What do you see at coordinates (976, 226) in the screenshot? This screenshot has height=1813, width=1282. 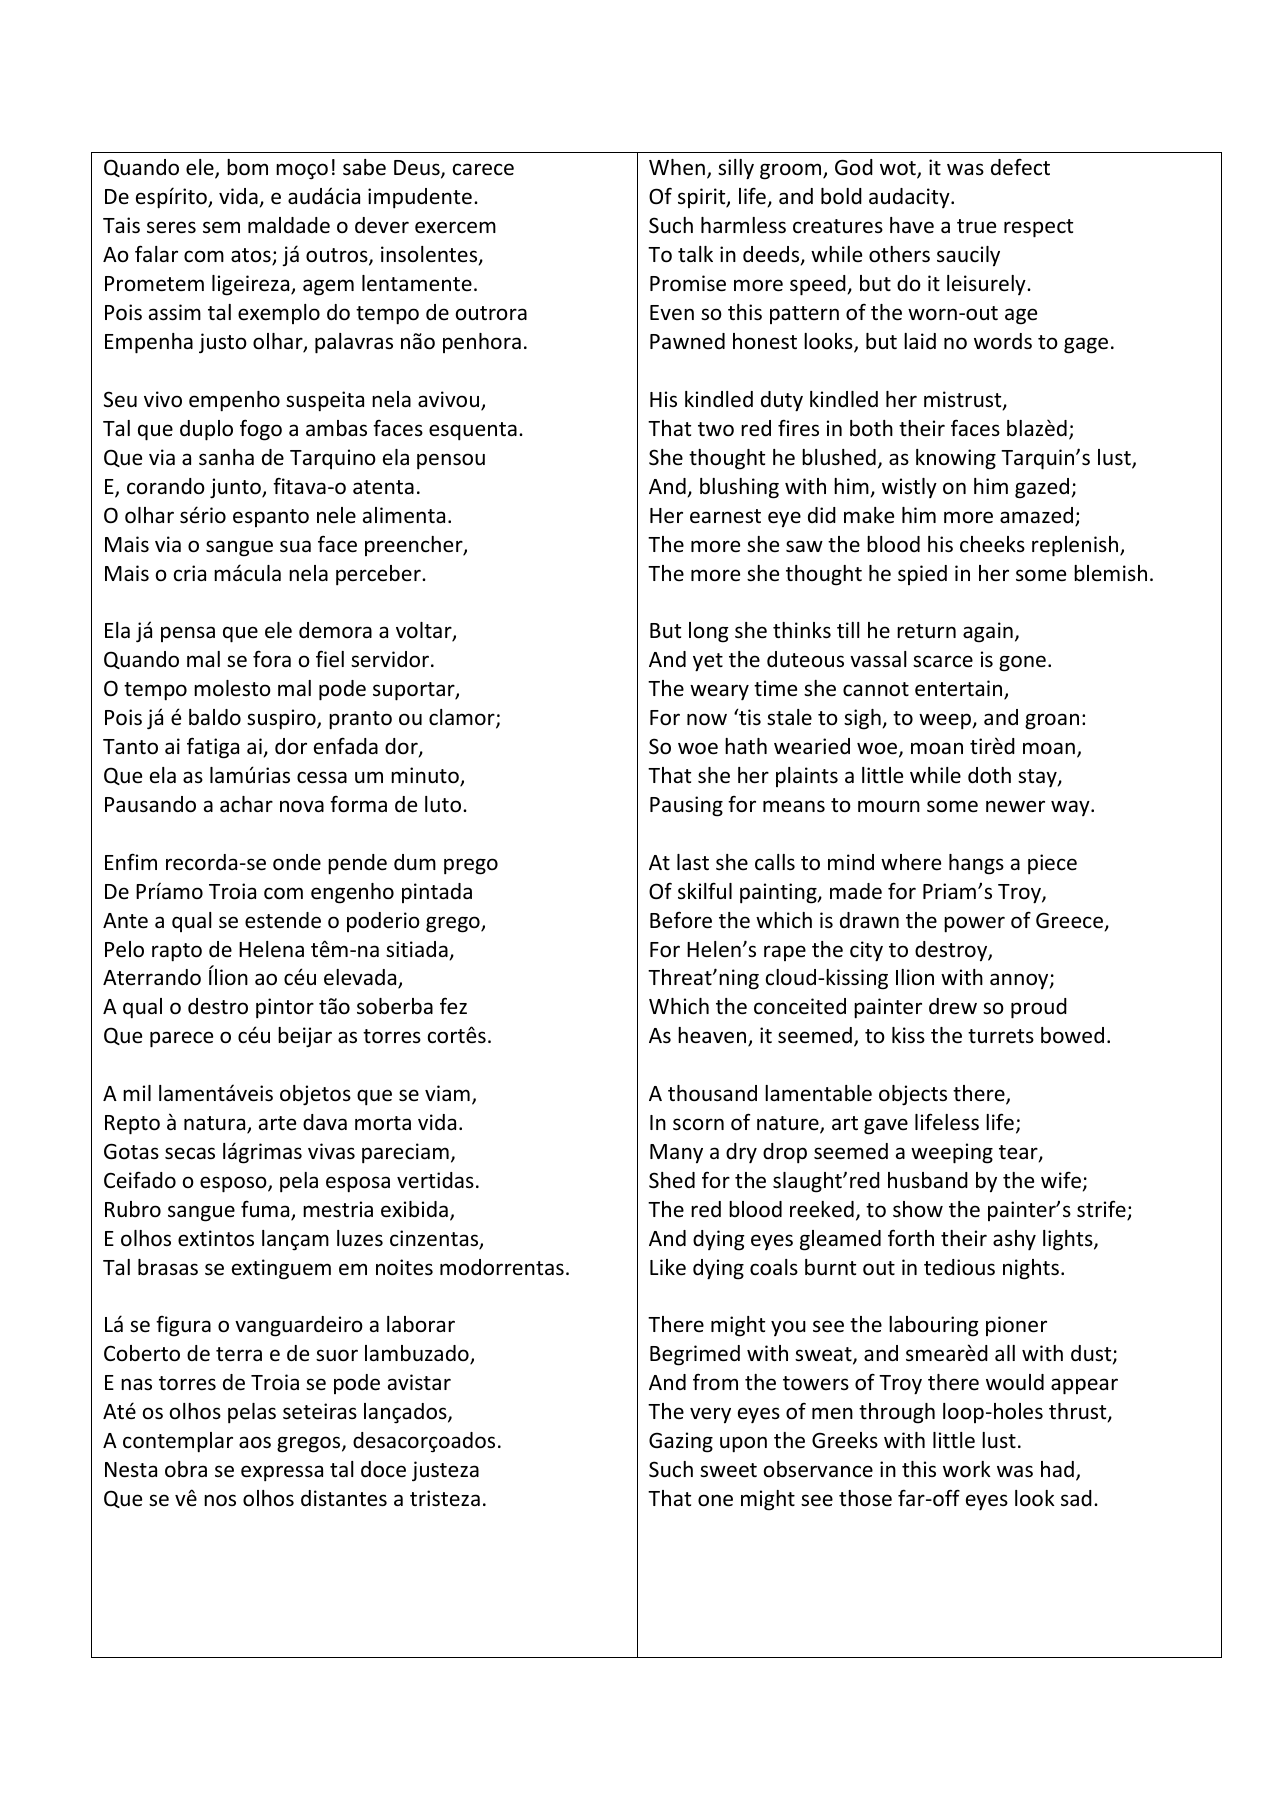 I see `true` at bounding box center [976, 226].
